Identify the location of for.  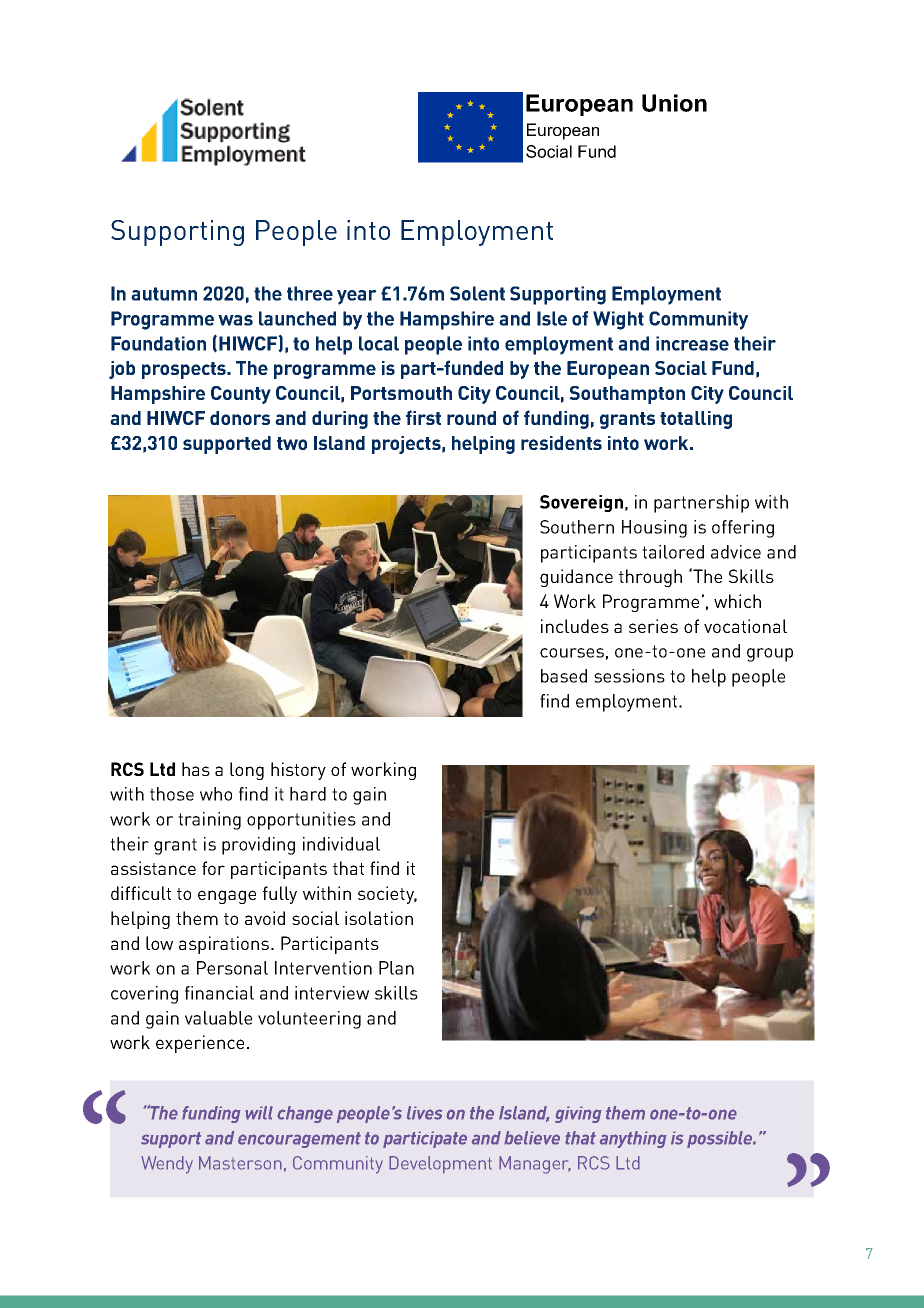
(213, 868).
